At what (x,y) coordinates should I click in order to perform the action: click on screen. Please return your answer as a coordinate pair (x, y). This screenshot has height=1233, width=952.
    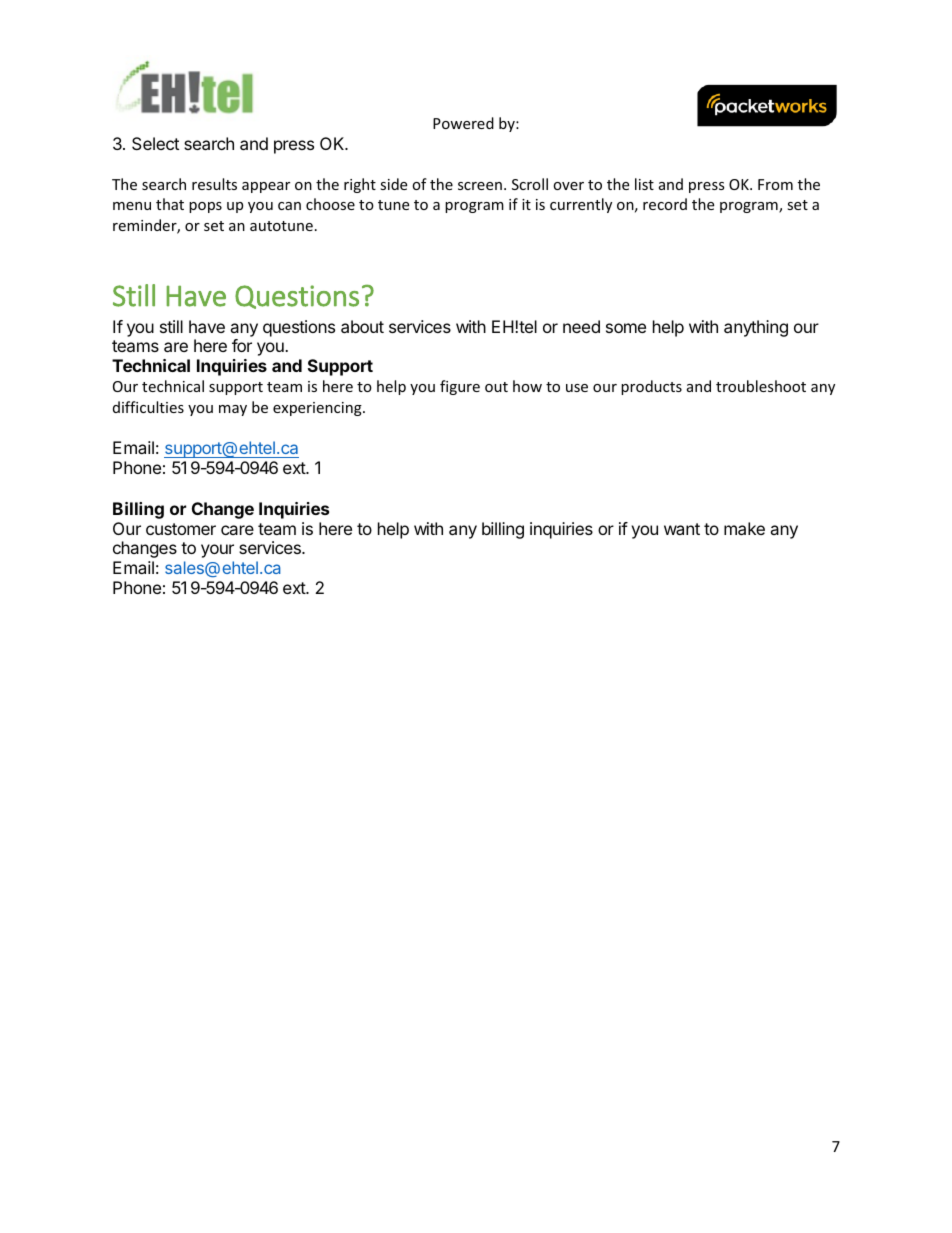
    Looking at the image, I should click on (480, 186).
